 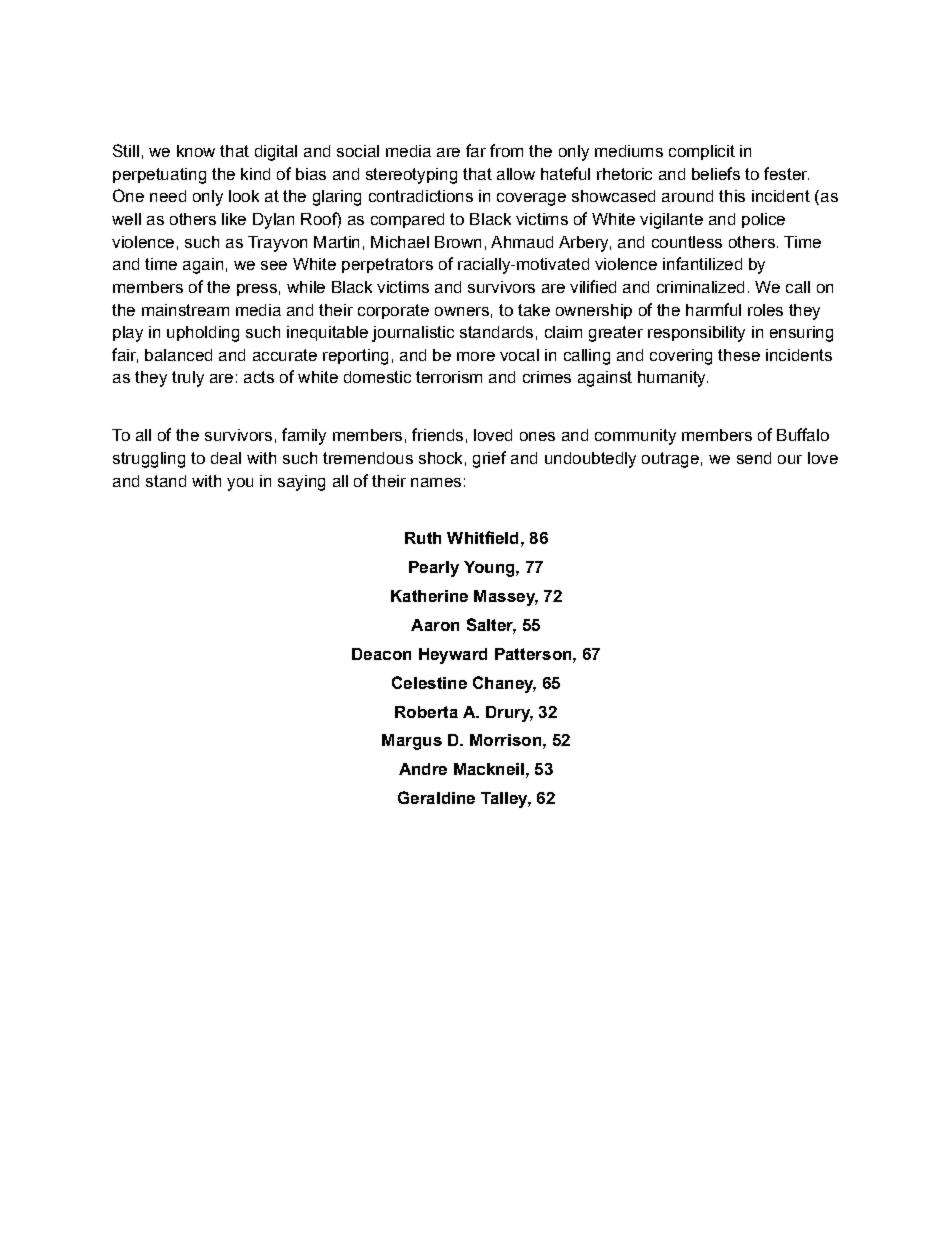 What do you see at coordinates (423, 769) in the screenshot?
I see `Andre` at bounding box center [423, 769].
